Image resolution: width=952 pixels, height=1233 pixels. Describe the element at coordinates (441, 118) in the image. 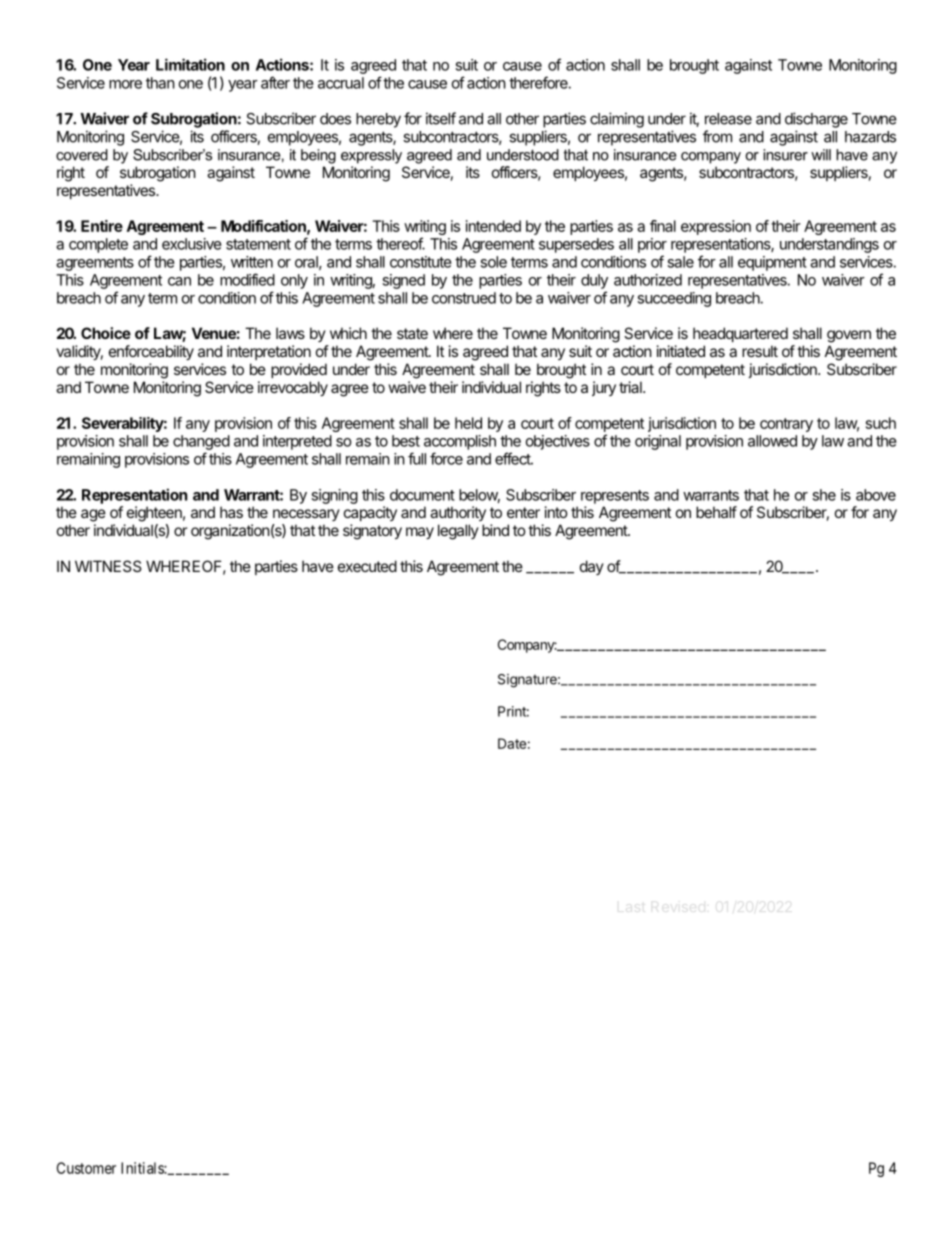

I see `itself` at that location.
